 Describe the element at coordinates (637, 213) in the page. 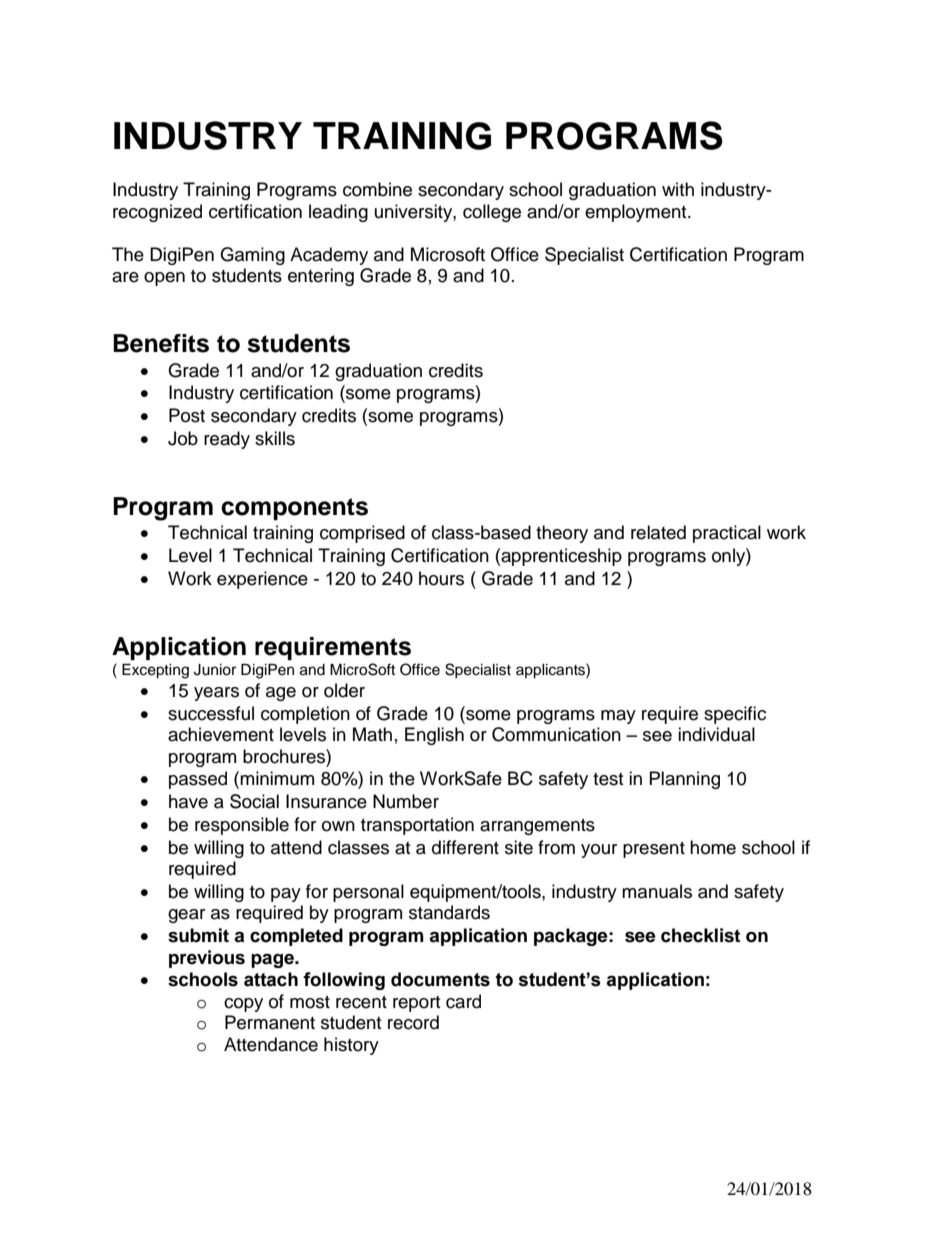

I see `employment` at that location.
